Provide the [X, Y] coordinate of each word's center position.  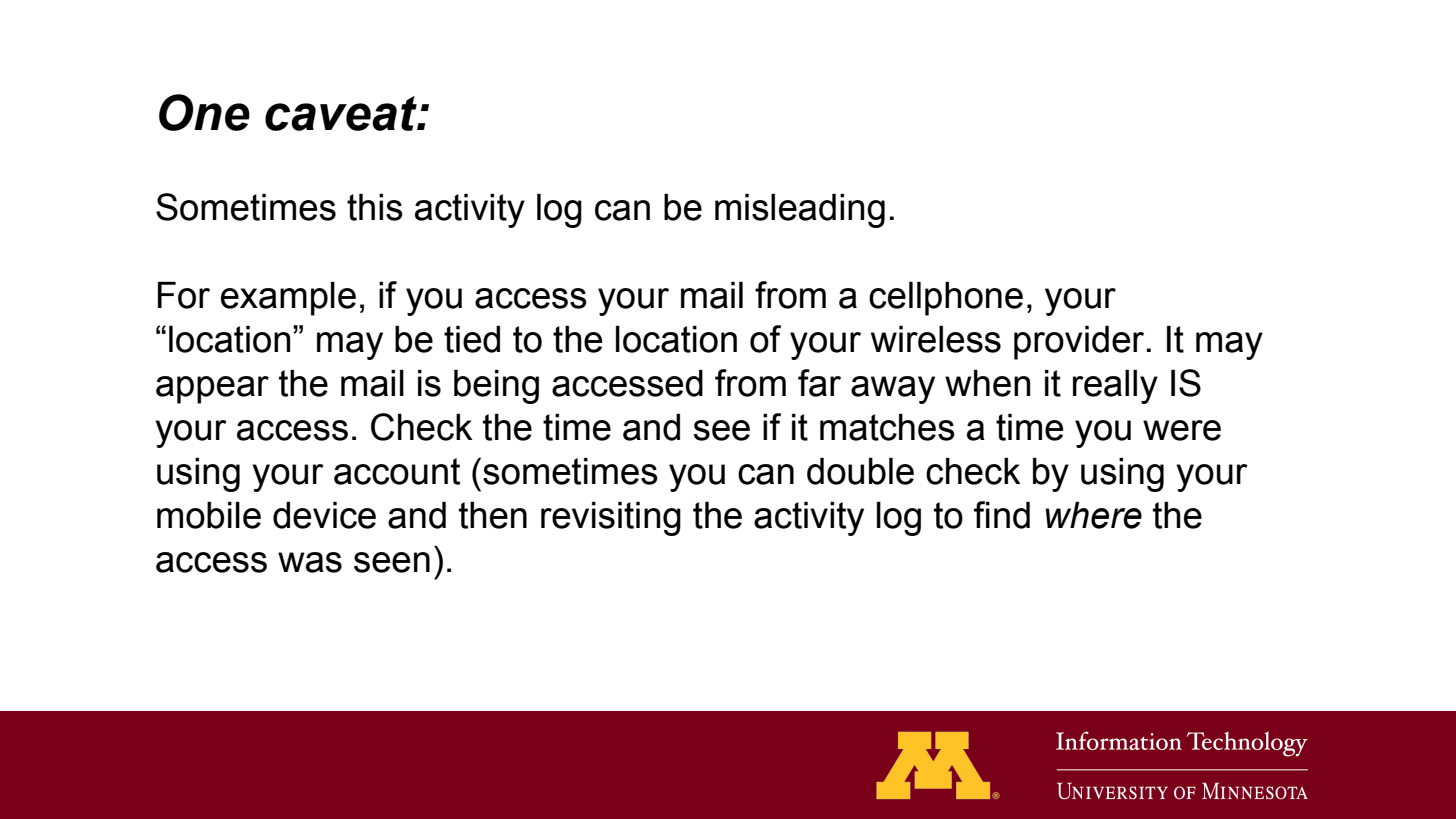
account [397, 471]
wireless [936, 339]
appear [212, 390]
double [860, 471]
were [1182, 430]
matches [887, 427]
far [819, 383]
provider [1079, 343]
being [496, 387]
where [1093, 515]
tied [472, 339]
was [310, 562]
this [375, 207]
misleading [800, 211]
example [288, 299]
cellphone [946, 299]
